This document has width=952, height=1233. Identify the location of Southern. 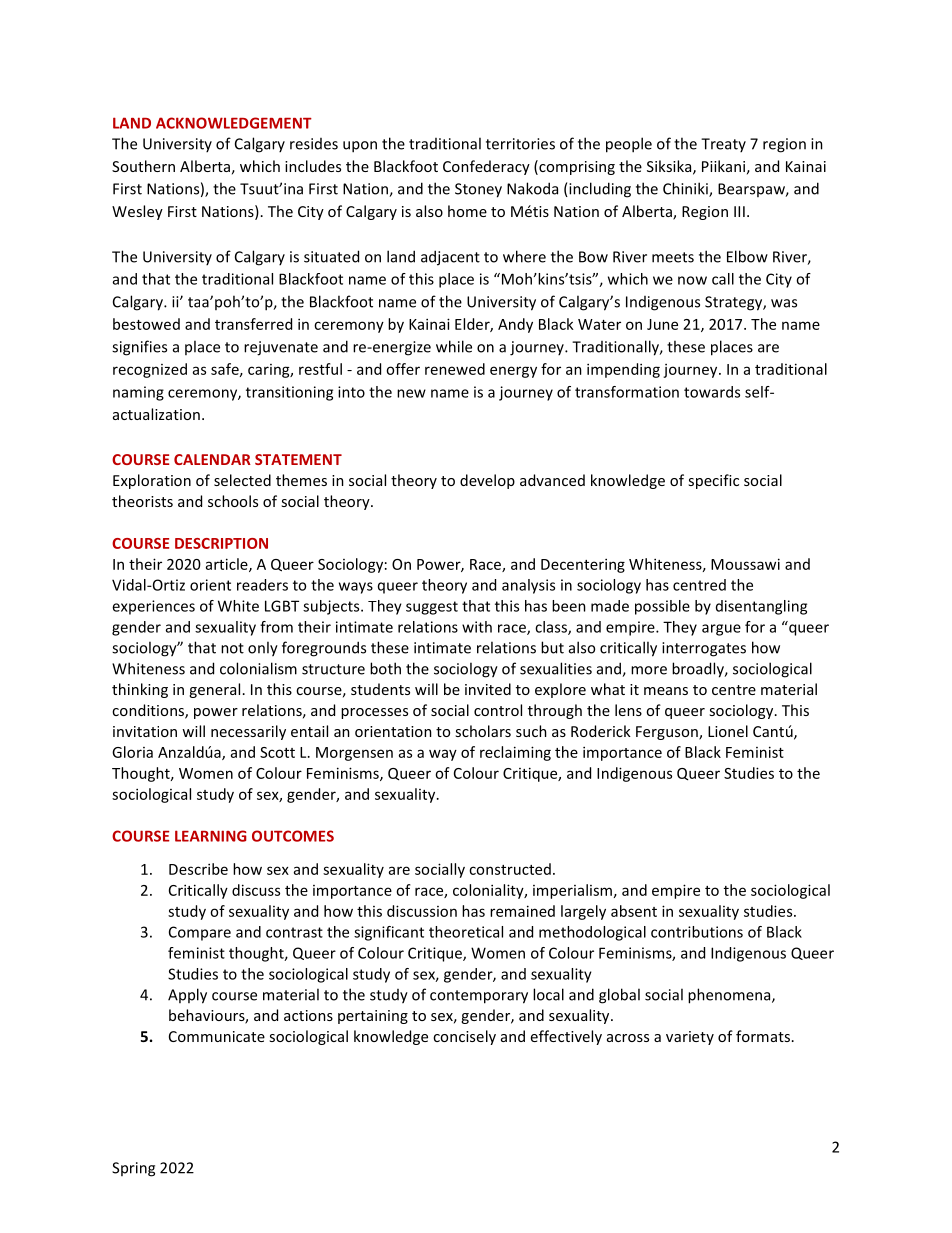
(143, 166).
